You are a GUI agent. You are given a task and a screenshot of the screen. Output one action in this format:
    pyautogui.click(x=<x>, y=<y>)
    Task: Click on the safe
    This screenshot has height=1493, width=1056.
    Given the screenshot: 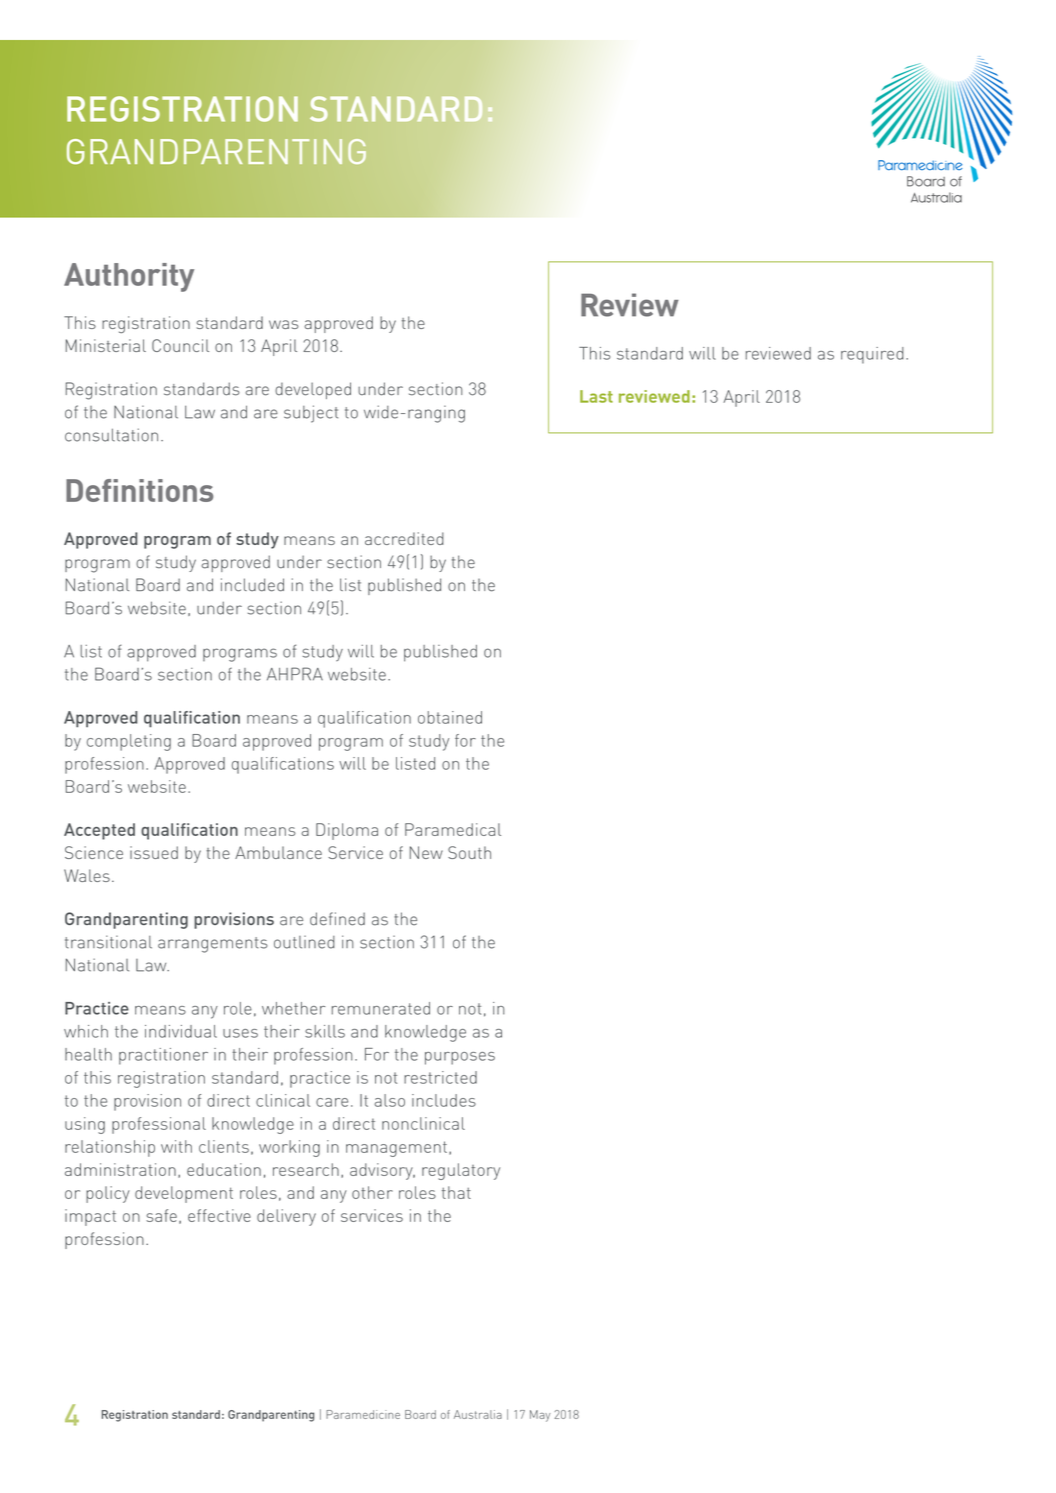 What is the action you would take?
    pyautogui.click(x=161, y=1215)
